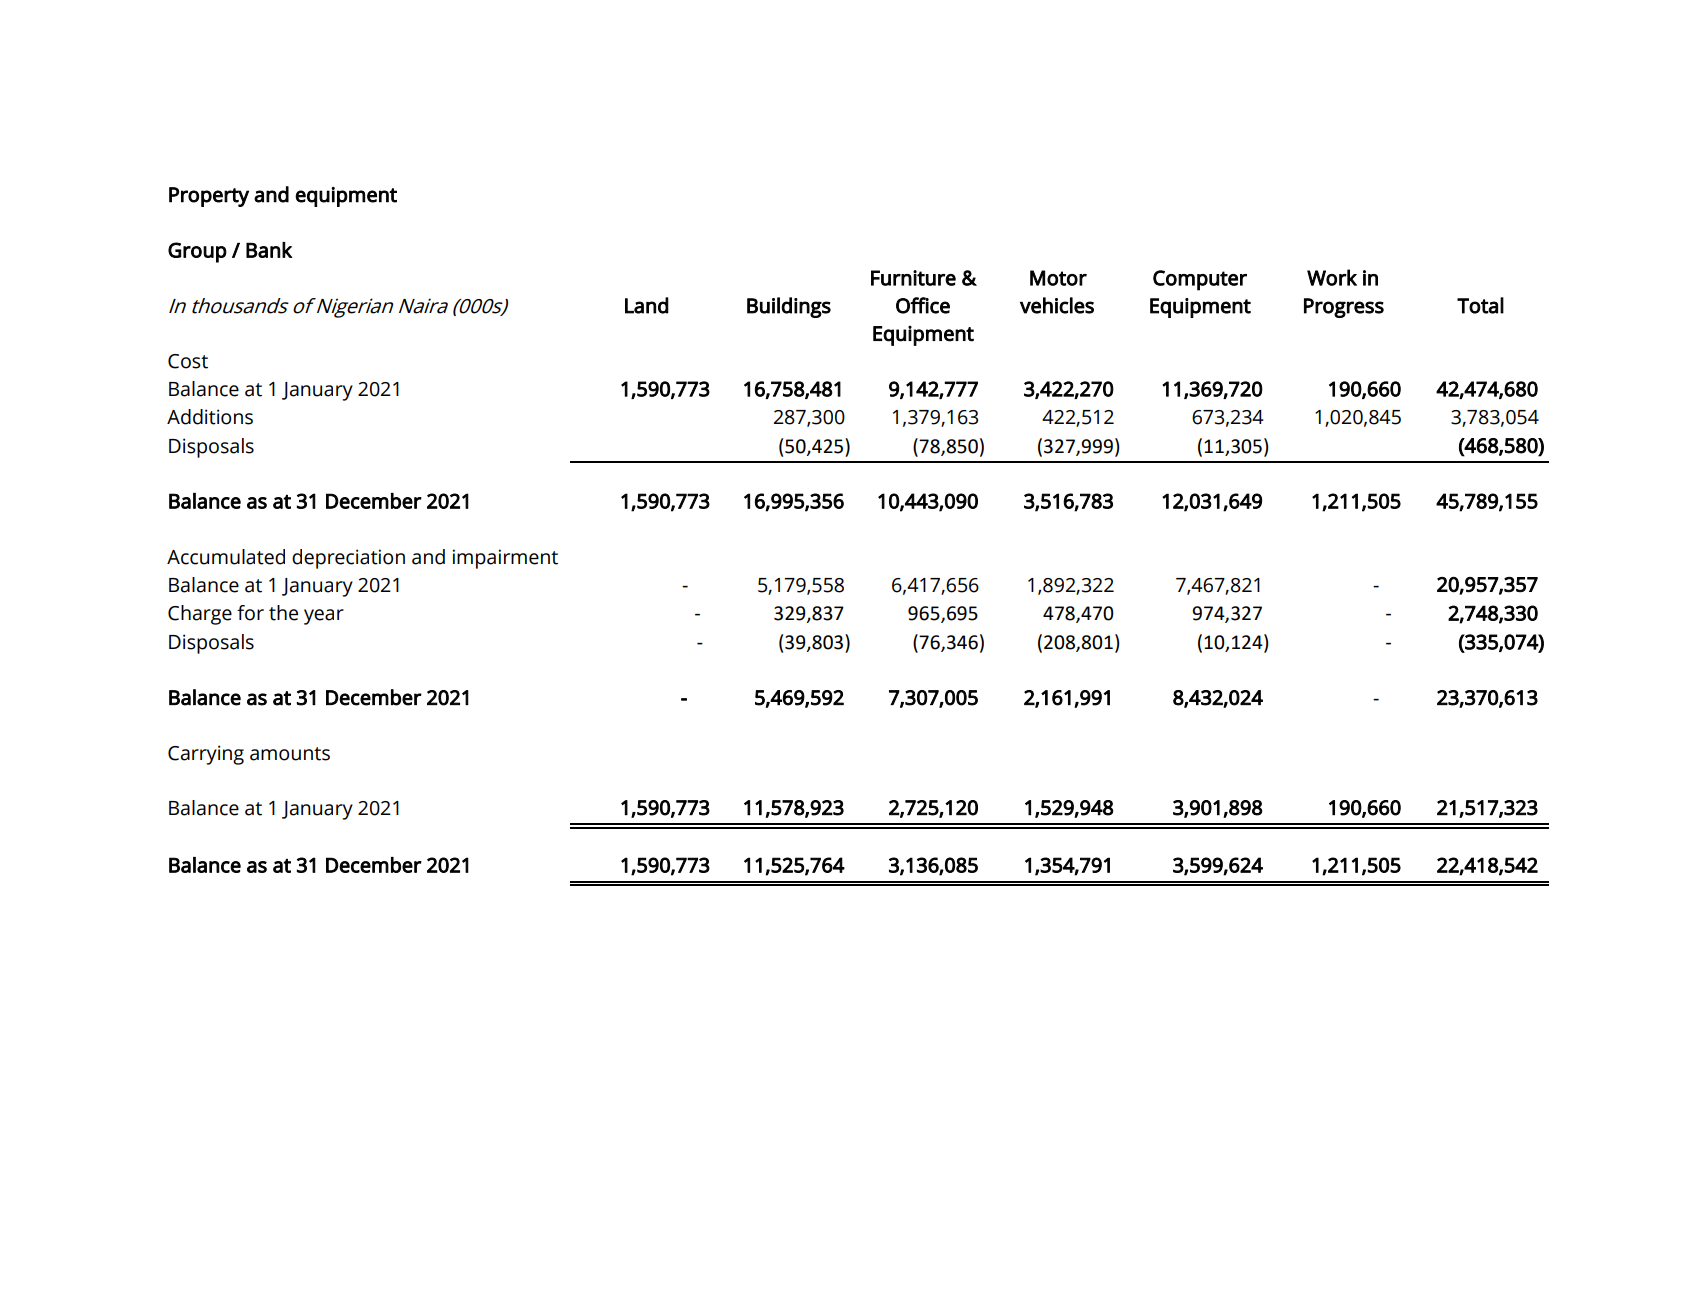  I want to click on Property, so click(209, 197).
